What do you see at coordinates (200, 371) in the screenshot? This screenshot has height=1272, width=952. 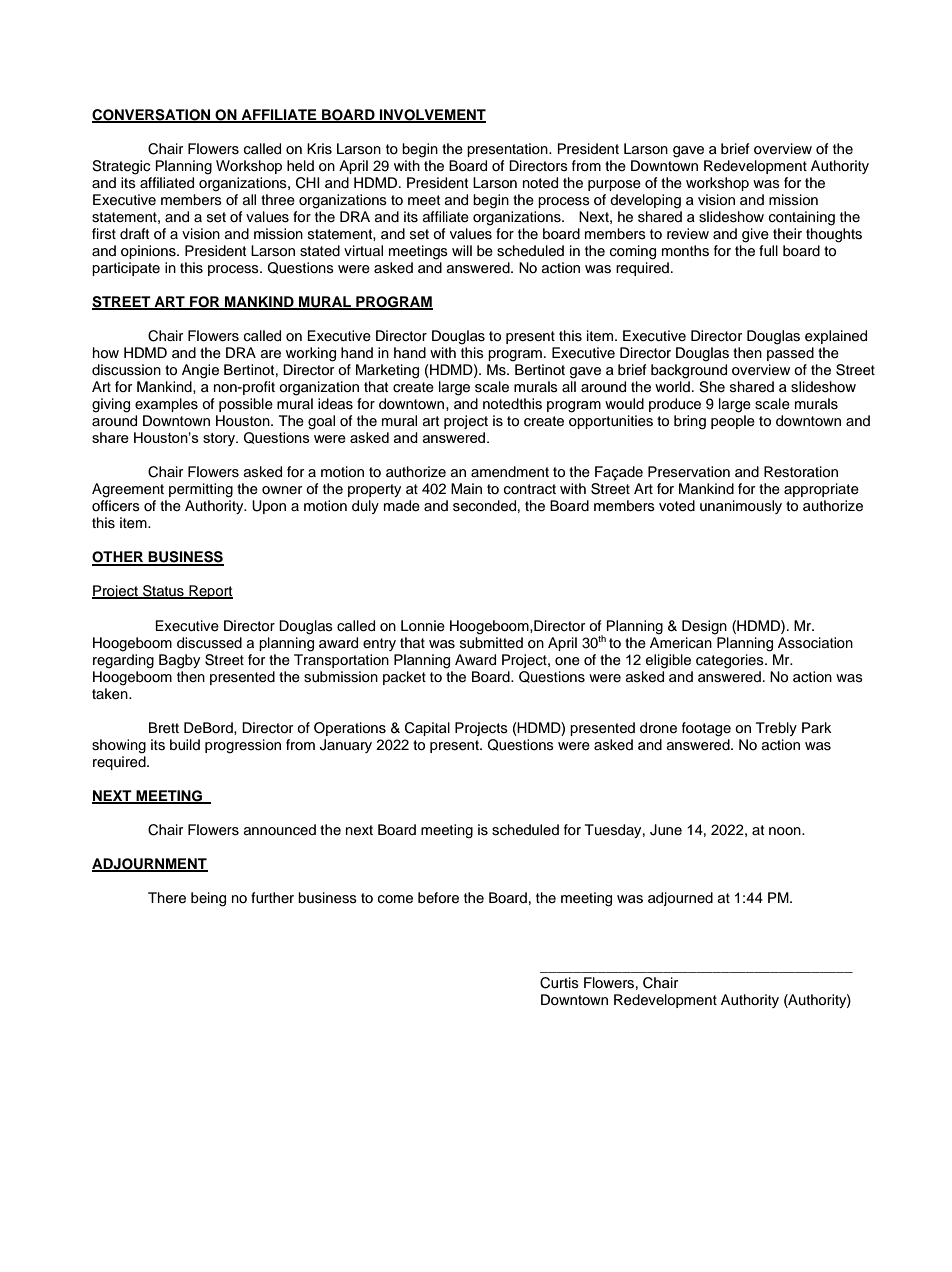 I see `Angie` at bounding box center [200, 371].
